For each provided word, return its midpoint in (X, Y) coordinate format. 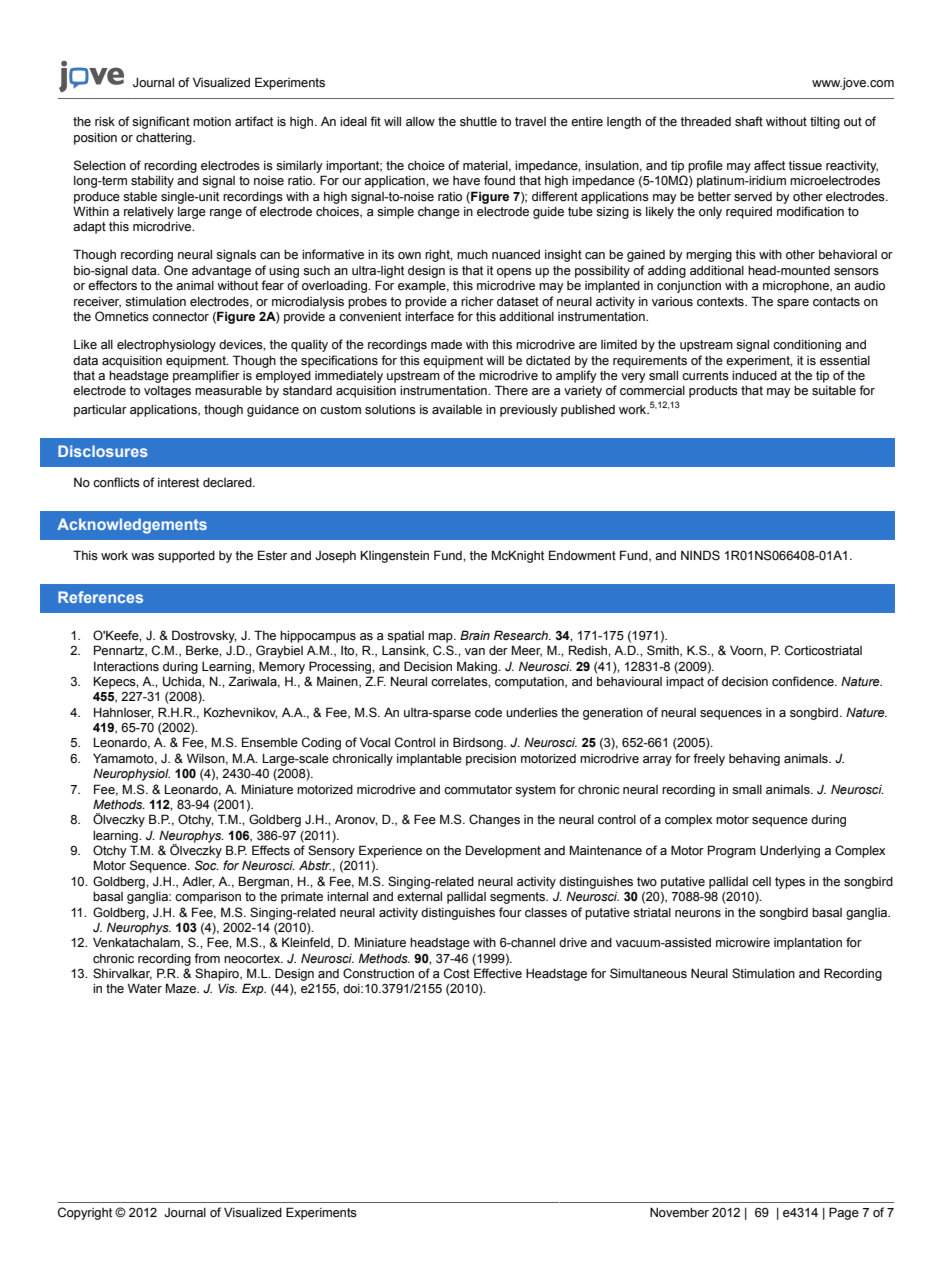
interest (178, 483)
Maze (182, 988)
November (679, 1212)
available (457, 409)
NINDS (700, 555)
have (466, 180)
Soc (207, 865)
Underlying (790, 852)
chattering (165, 139)
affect (769, 165)
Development (503, 851)
